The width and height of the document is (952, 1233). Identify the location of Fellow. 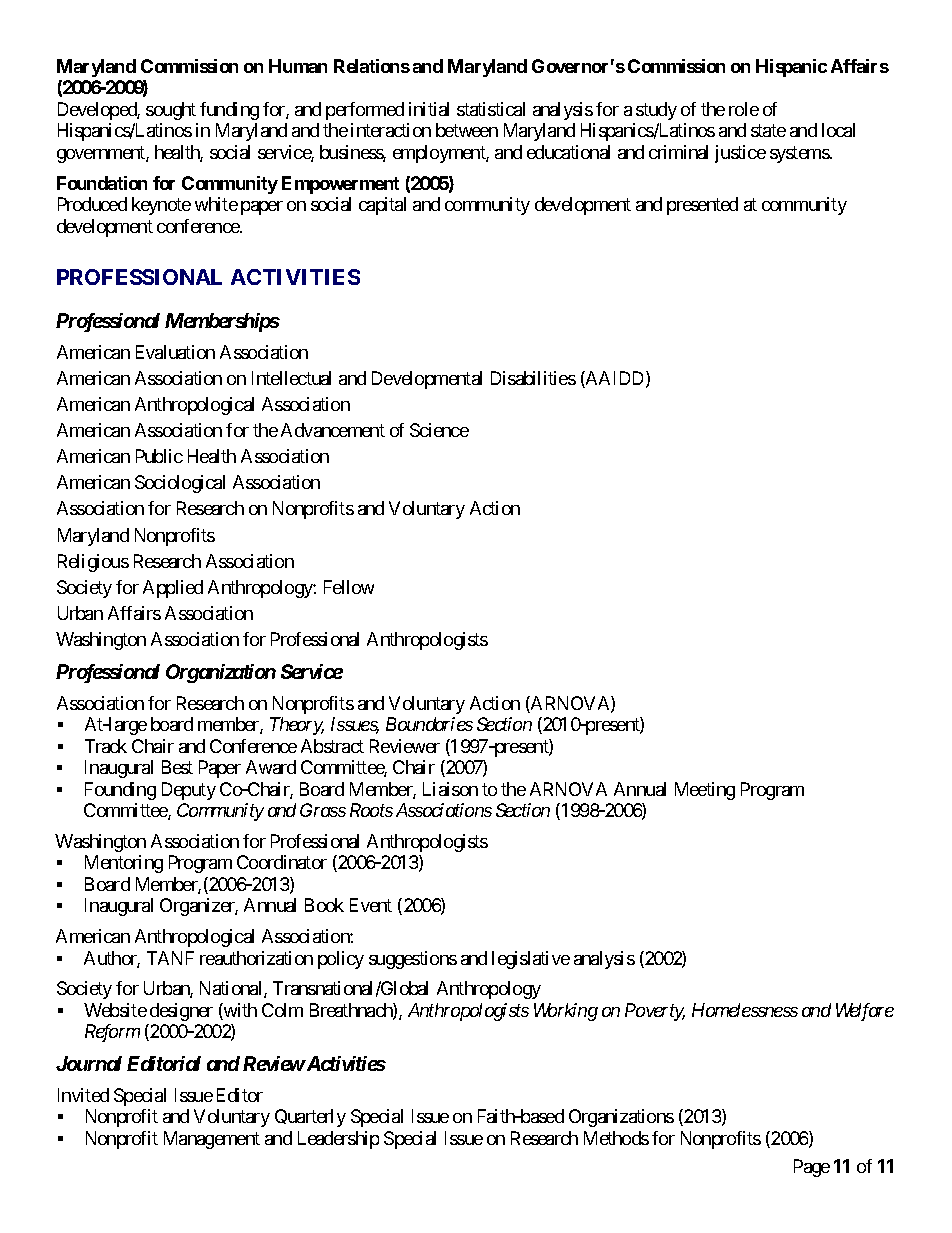
(349, 587).
